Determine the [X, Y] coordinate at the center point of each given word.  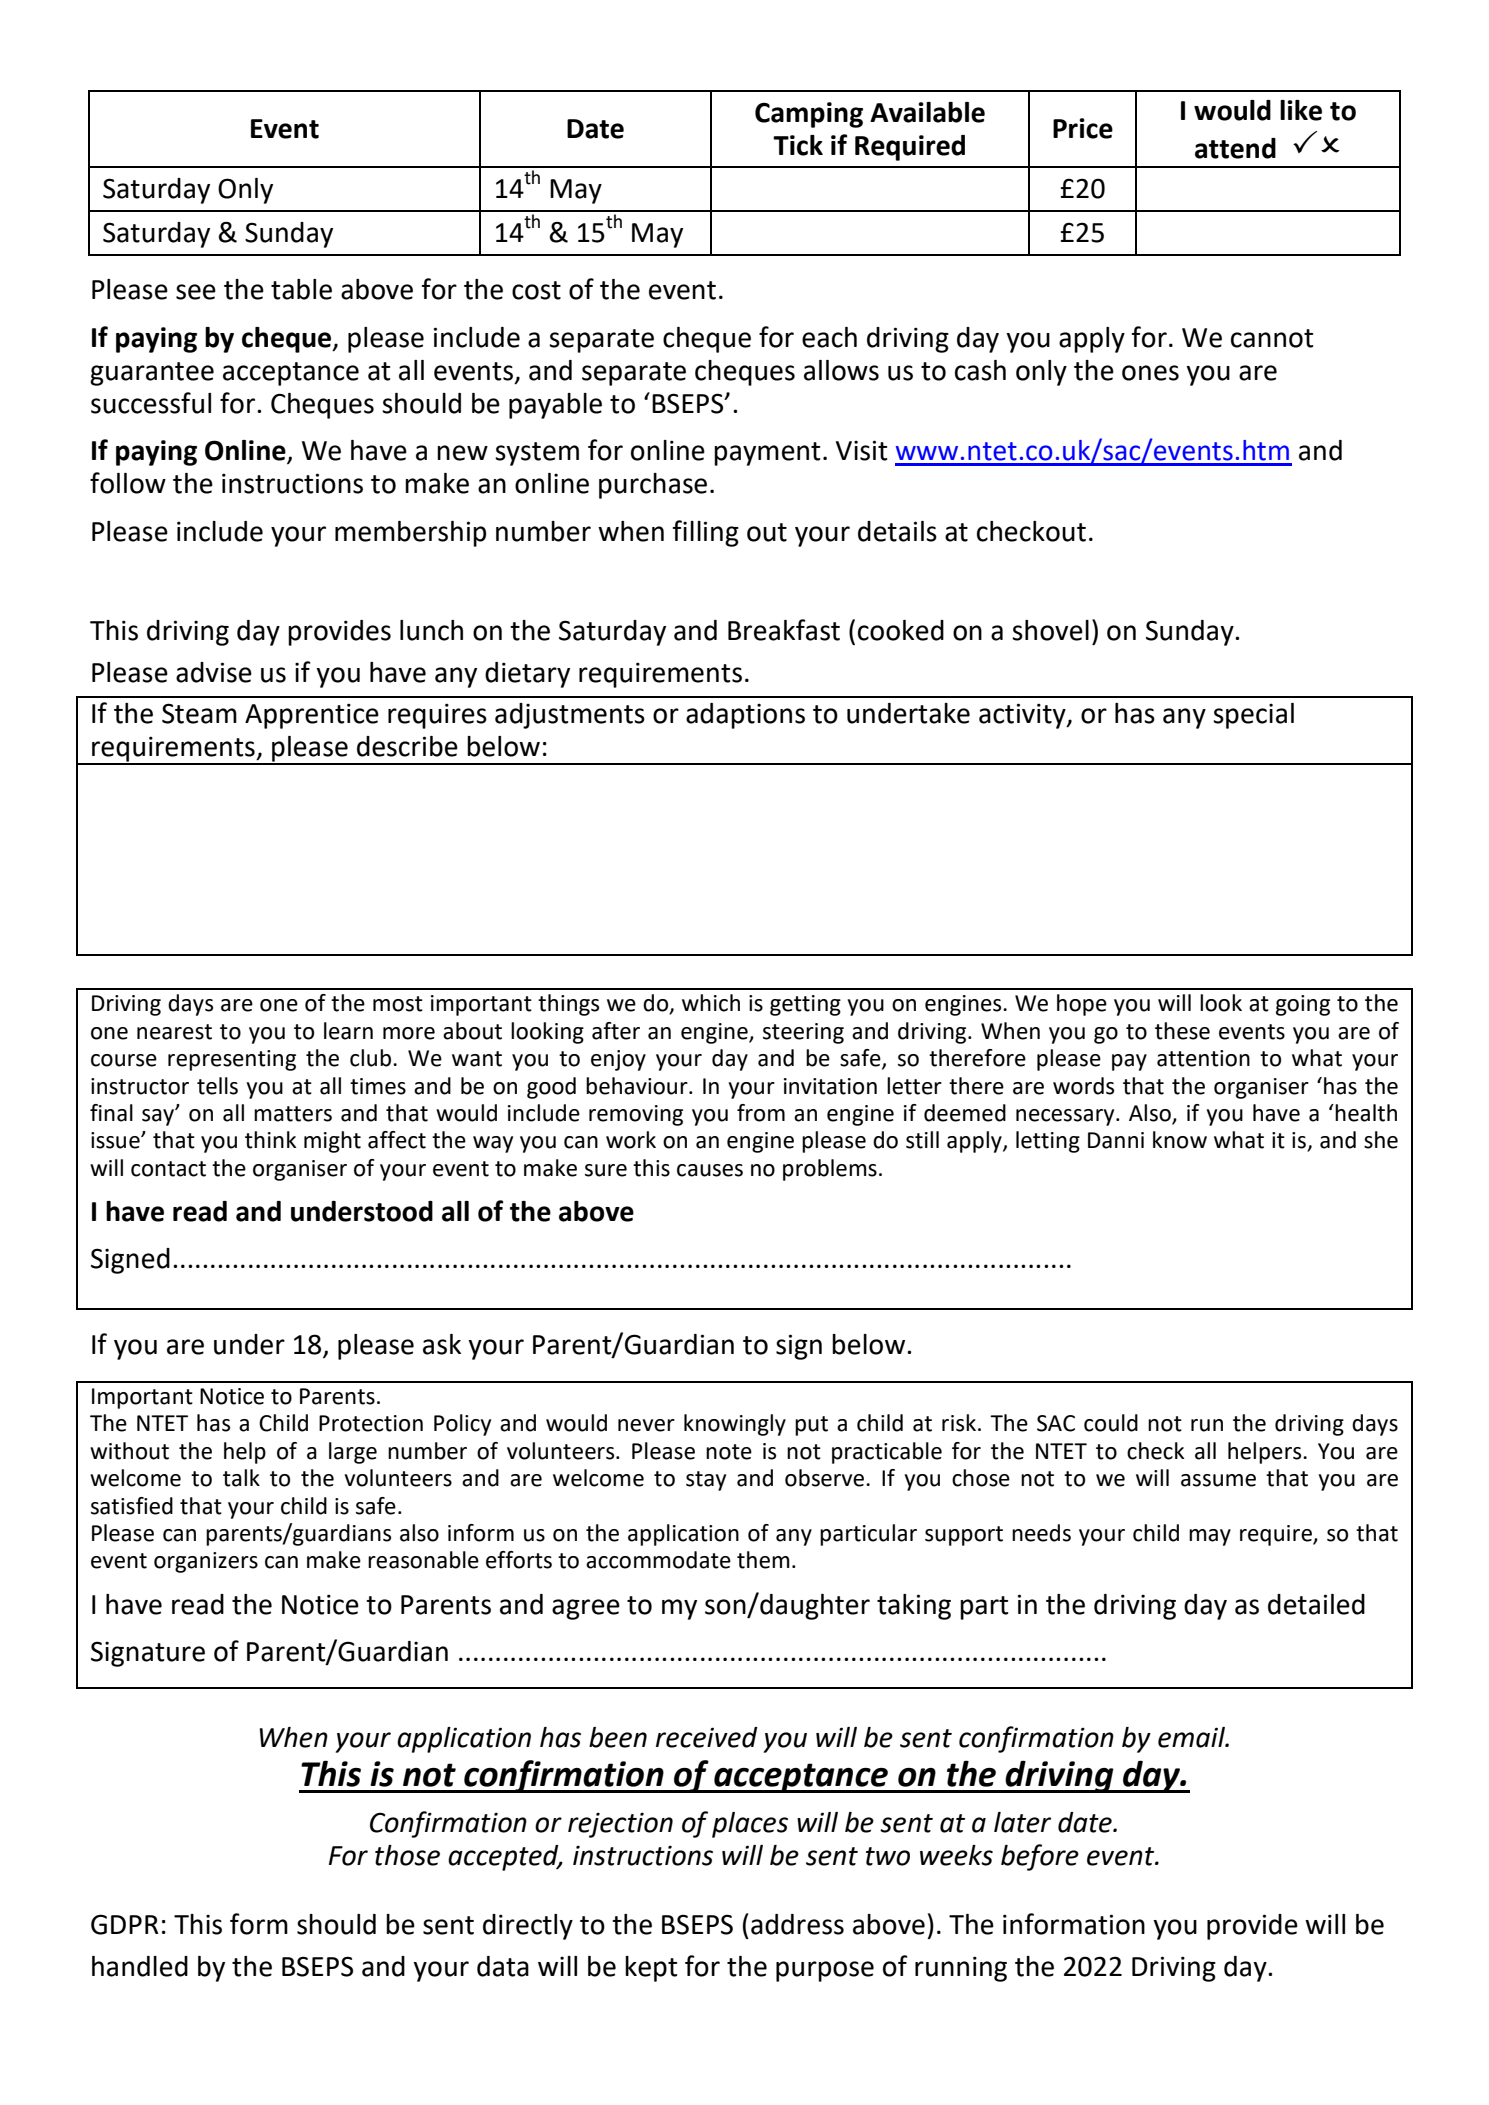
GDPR [125, 1924]
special [1253, 716]
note [729, 1452]
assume [1218, 1480]
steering [803, 1033]
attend [1235, 148]
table [301, 289]
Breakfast [784, 630]
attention [1203, 1058]
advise [214, 672]
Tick [798, 145]
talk [241, 1478]
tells [217, 1086]
